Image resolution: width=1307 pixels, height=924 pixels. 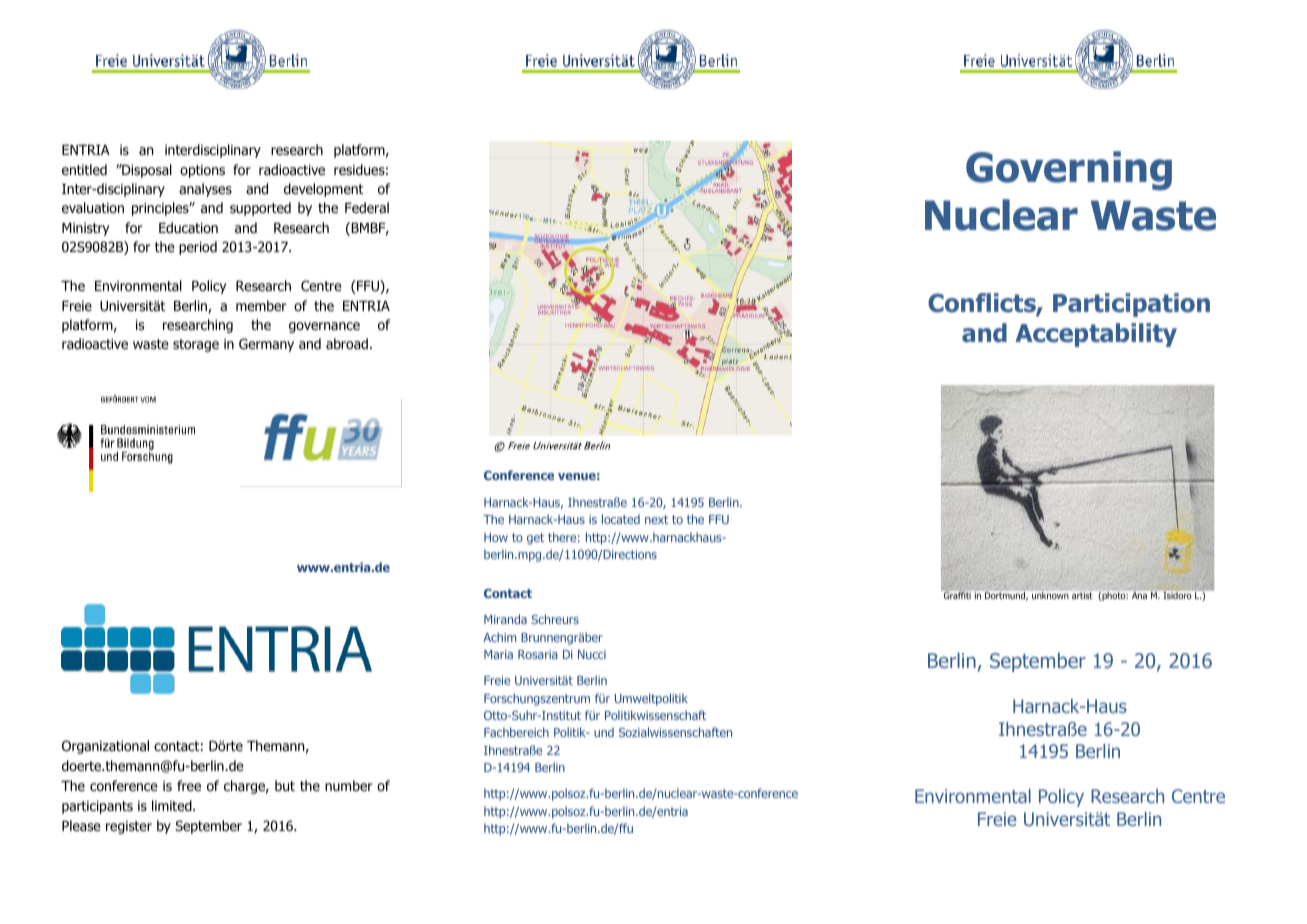 I want to click on number, so click(x=348, y=785).
